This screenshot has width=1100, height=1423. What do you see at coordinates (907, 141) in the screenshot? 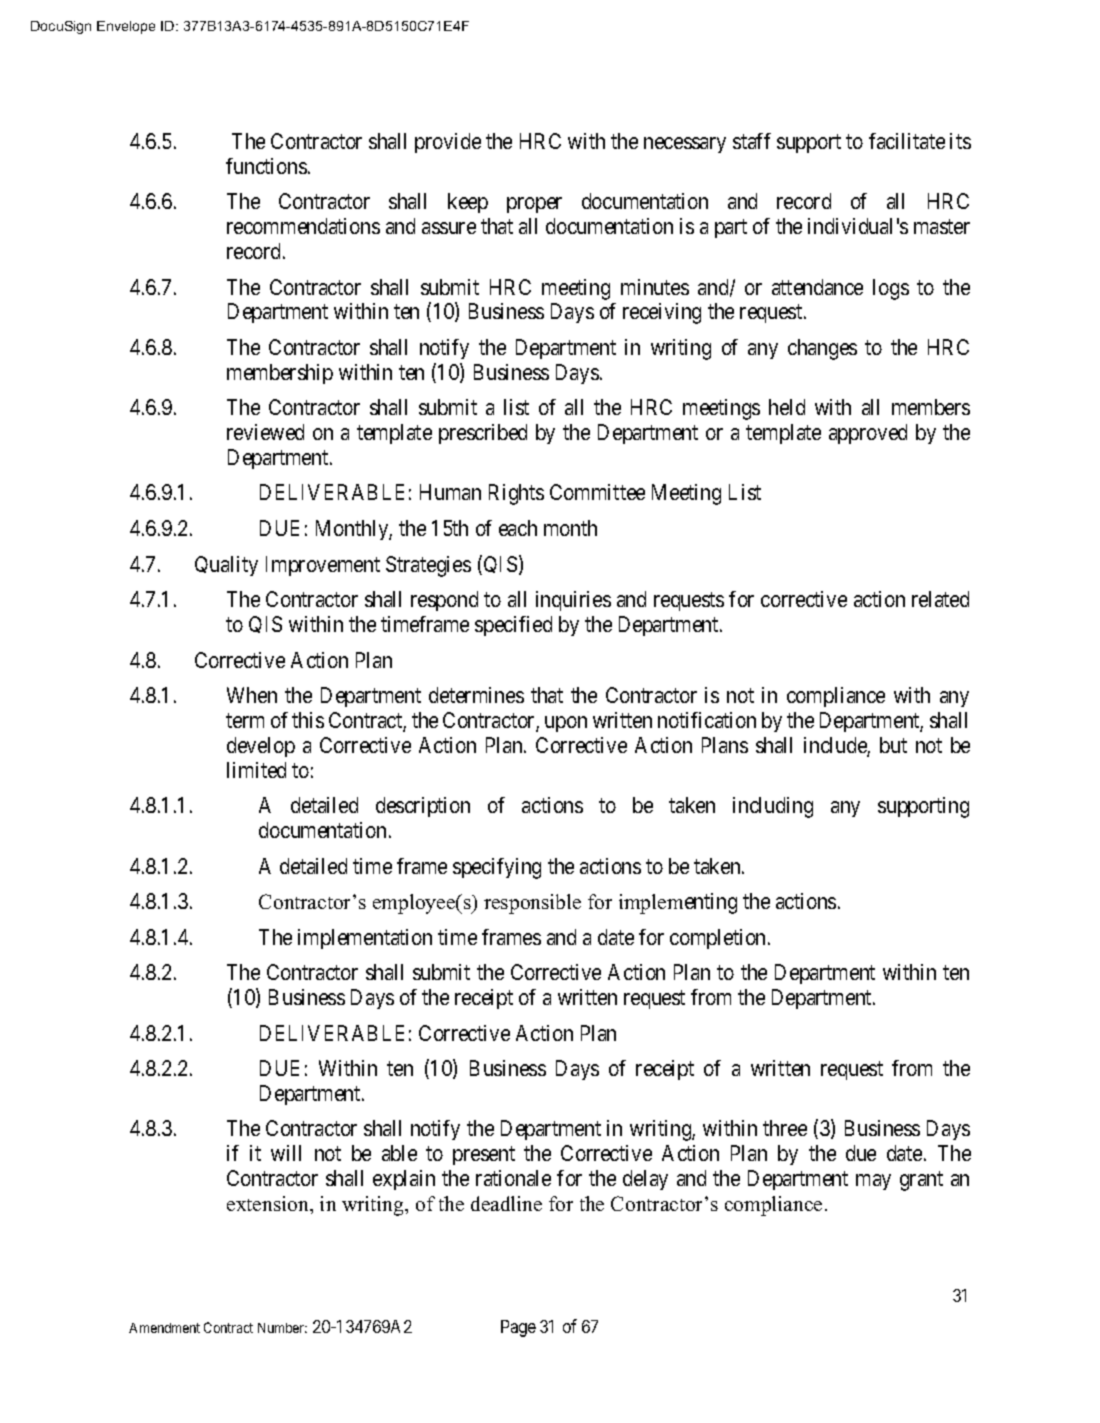
I see `facilitate` at bounding box center [907, 141].
